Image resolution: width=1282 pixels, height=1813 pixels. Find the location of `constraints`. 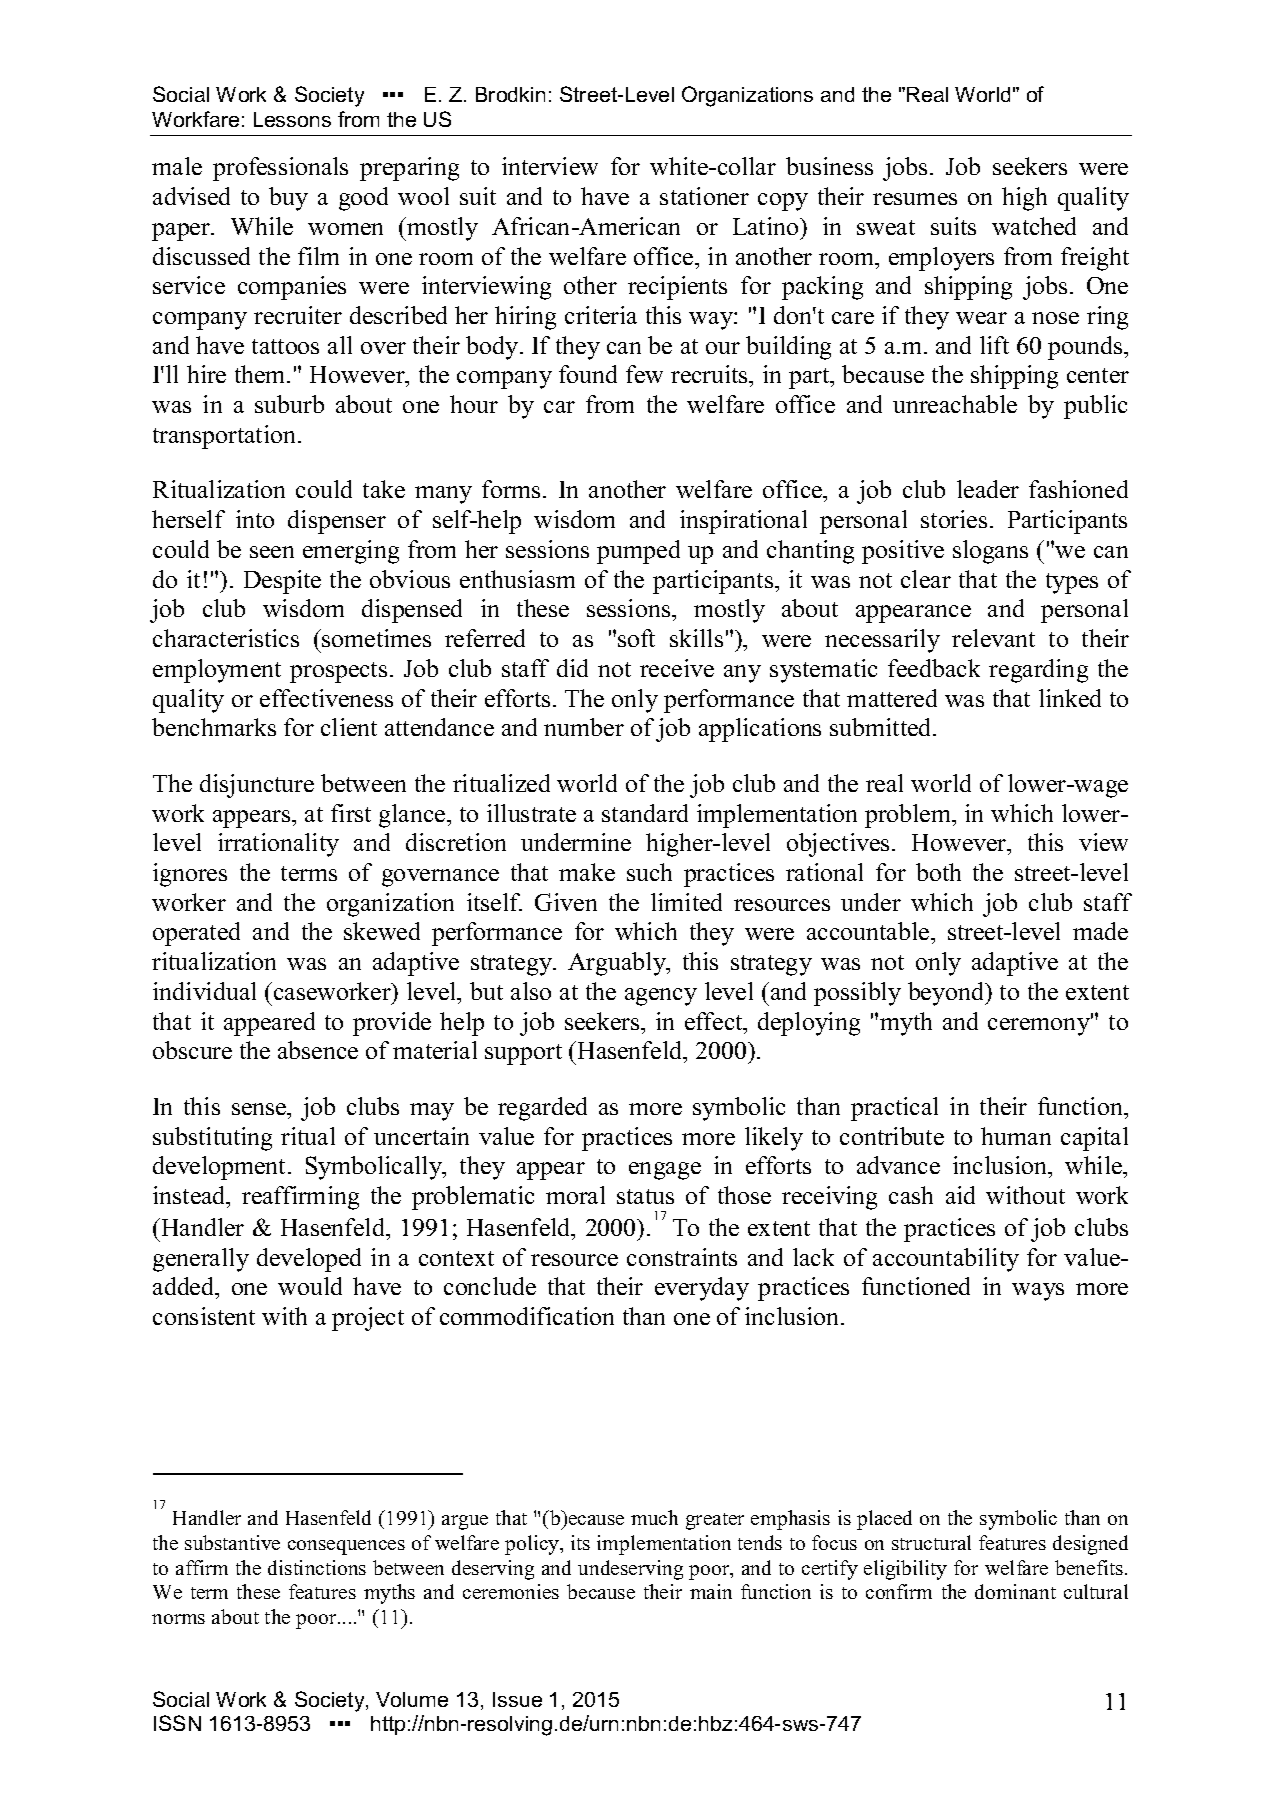

constraints is located at coordinates (682, 1257).
